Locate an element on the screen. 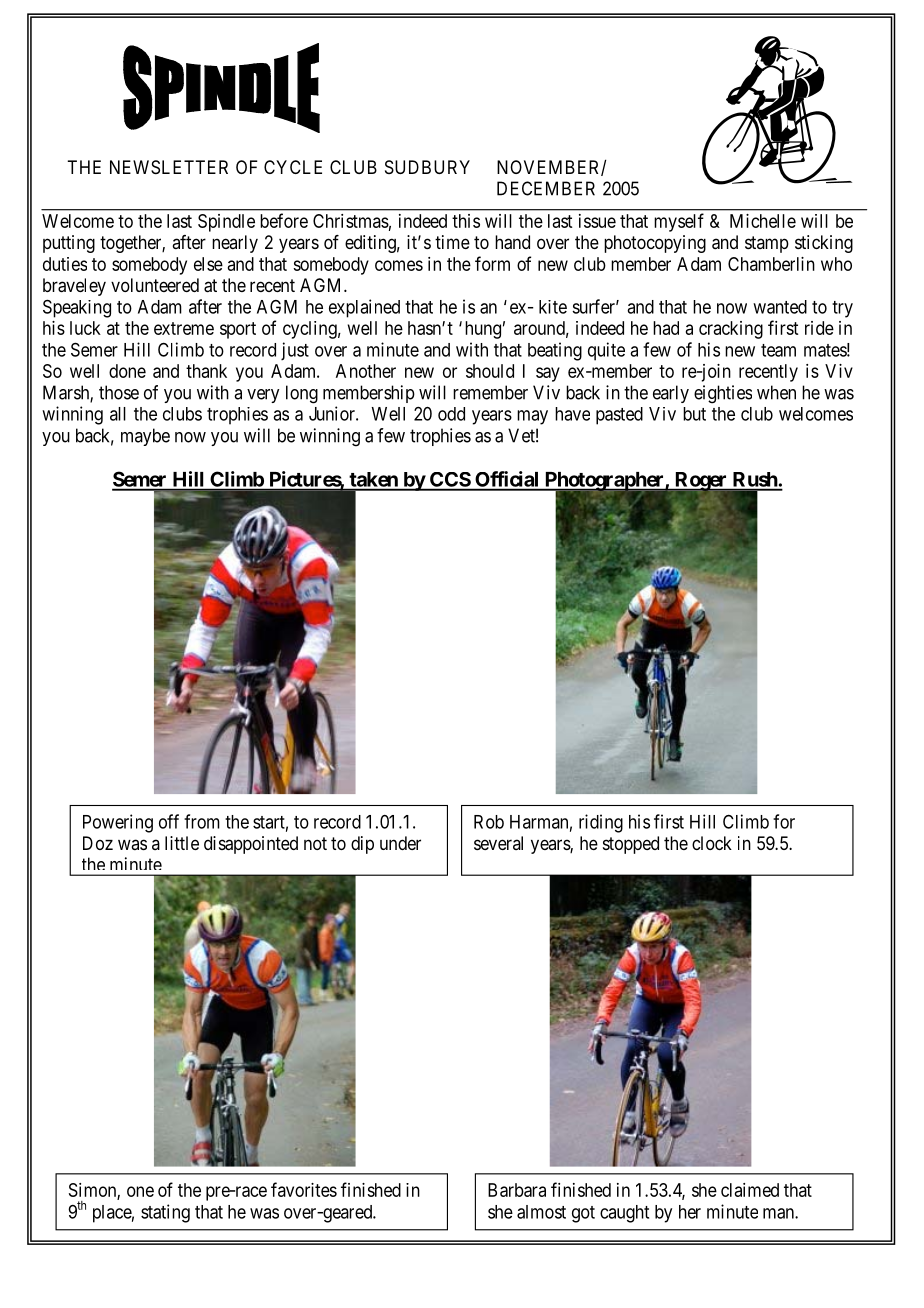 The width and height of the screenshot is (924, 1308). this is located at coordinates (466, 221).
